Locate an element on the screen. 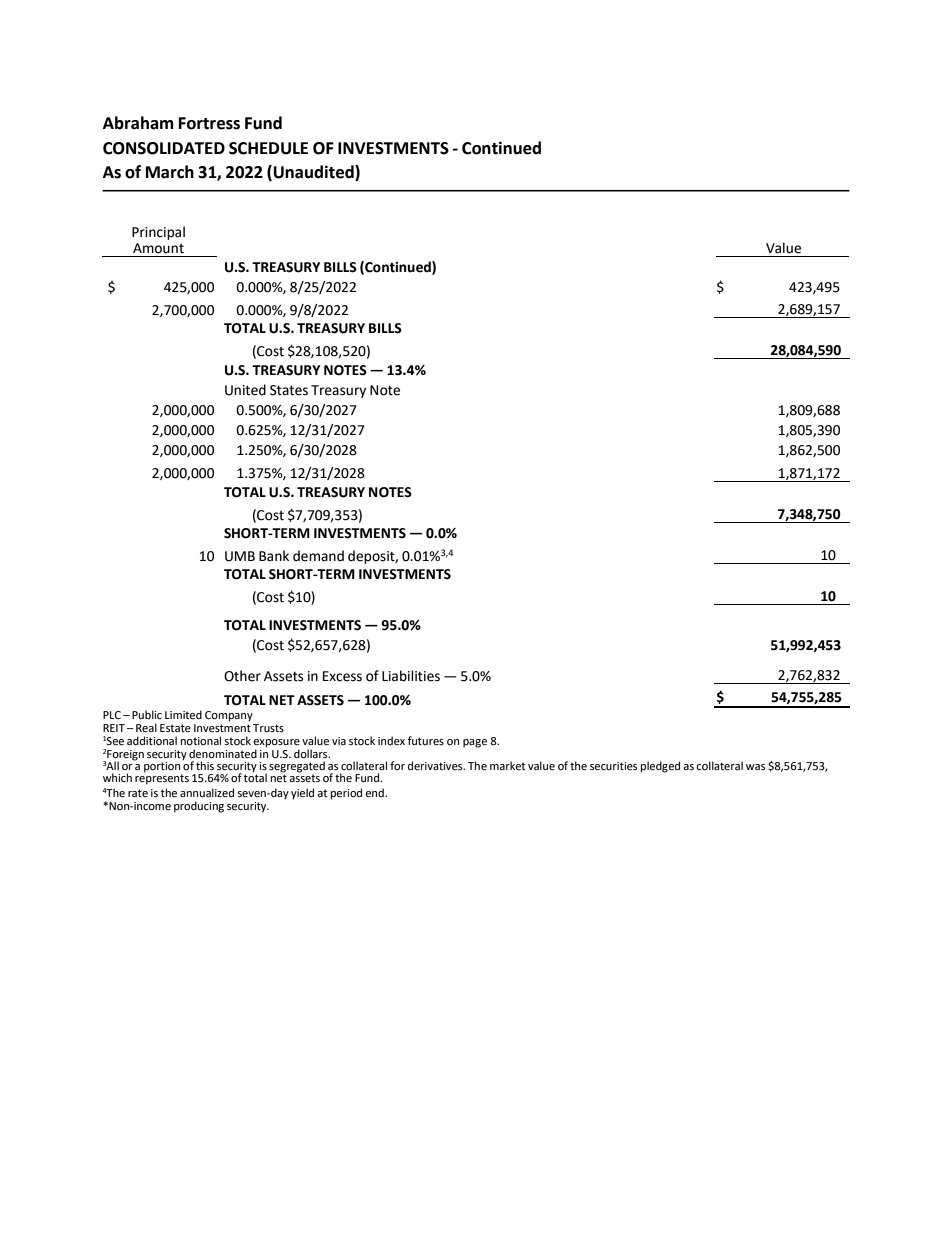 The image size is (952, 1233). demand is located at coordinates (318, 556).
